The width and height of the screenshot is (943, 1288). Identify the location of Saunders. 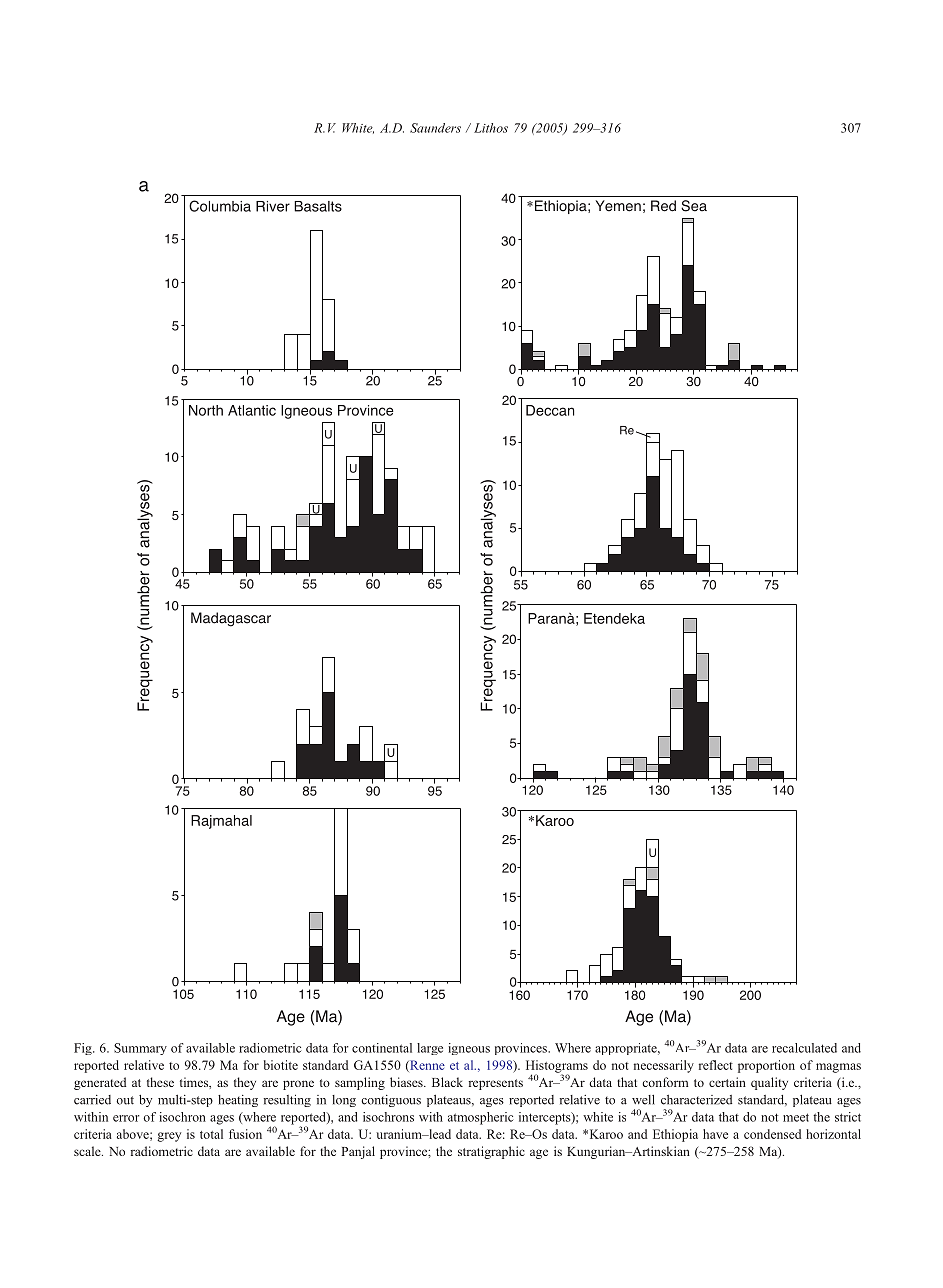
(435, 128).
